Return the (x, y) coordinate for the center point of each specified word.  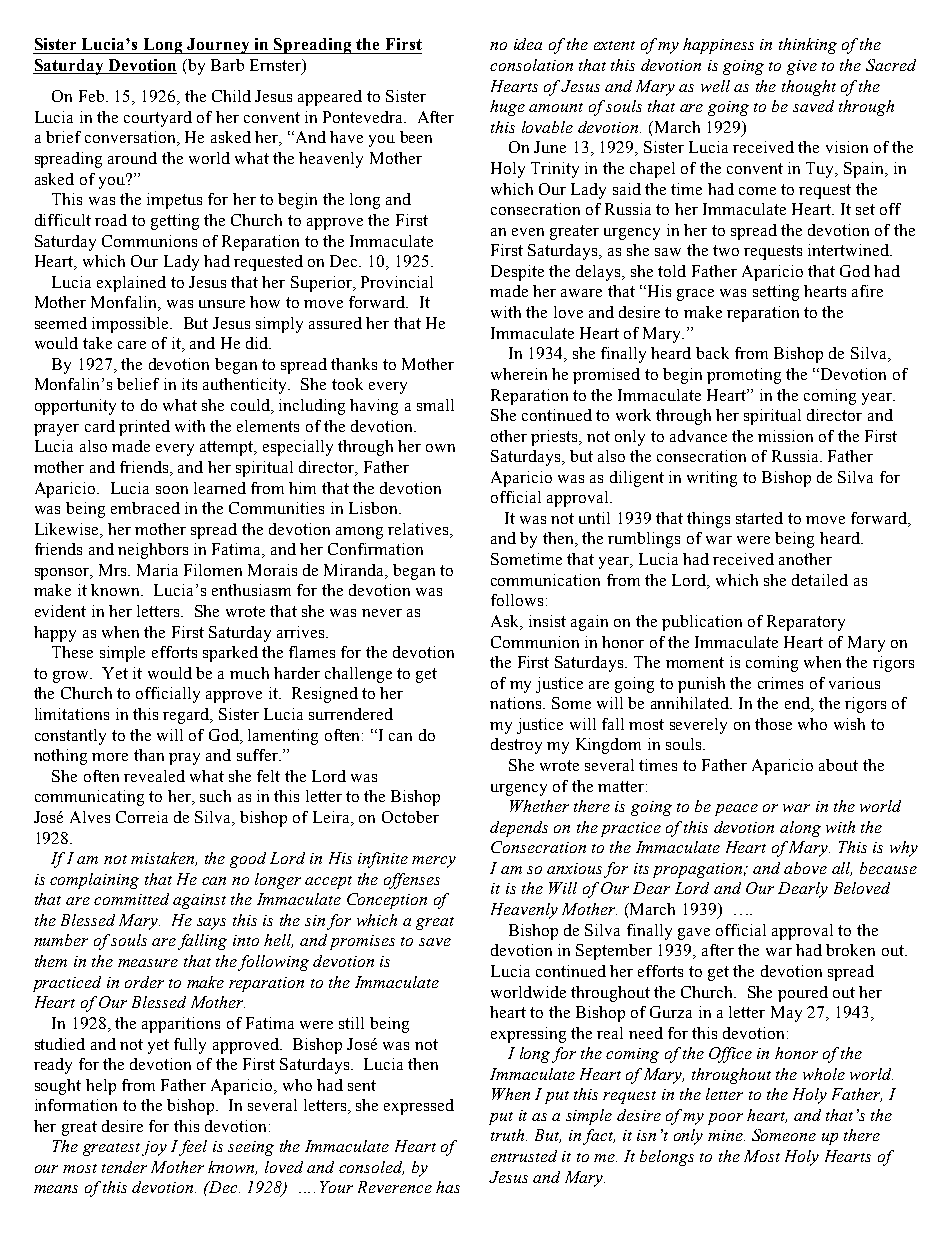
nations (517, 703)
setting (776, 293)
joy (154, 1148)
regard (187, 716)
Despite (517, 273)
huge (507, 108)
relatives (419, 529)
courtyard (158, 119)
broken (850, 950)
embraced (145, 508)
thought (809, 88)
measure (148, 963)
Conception (387, 901)
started (759, 518)
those (773, 724)
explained (131, 284)
